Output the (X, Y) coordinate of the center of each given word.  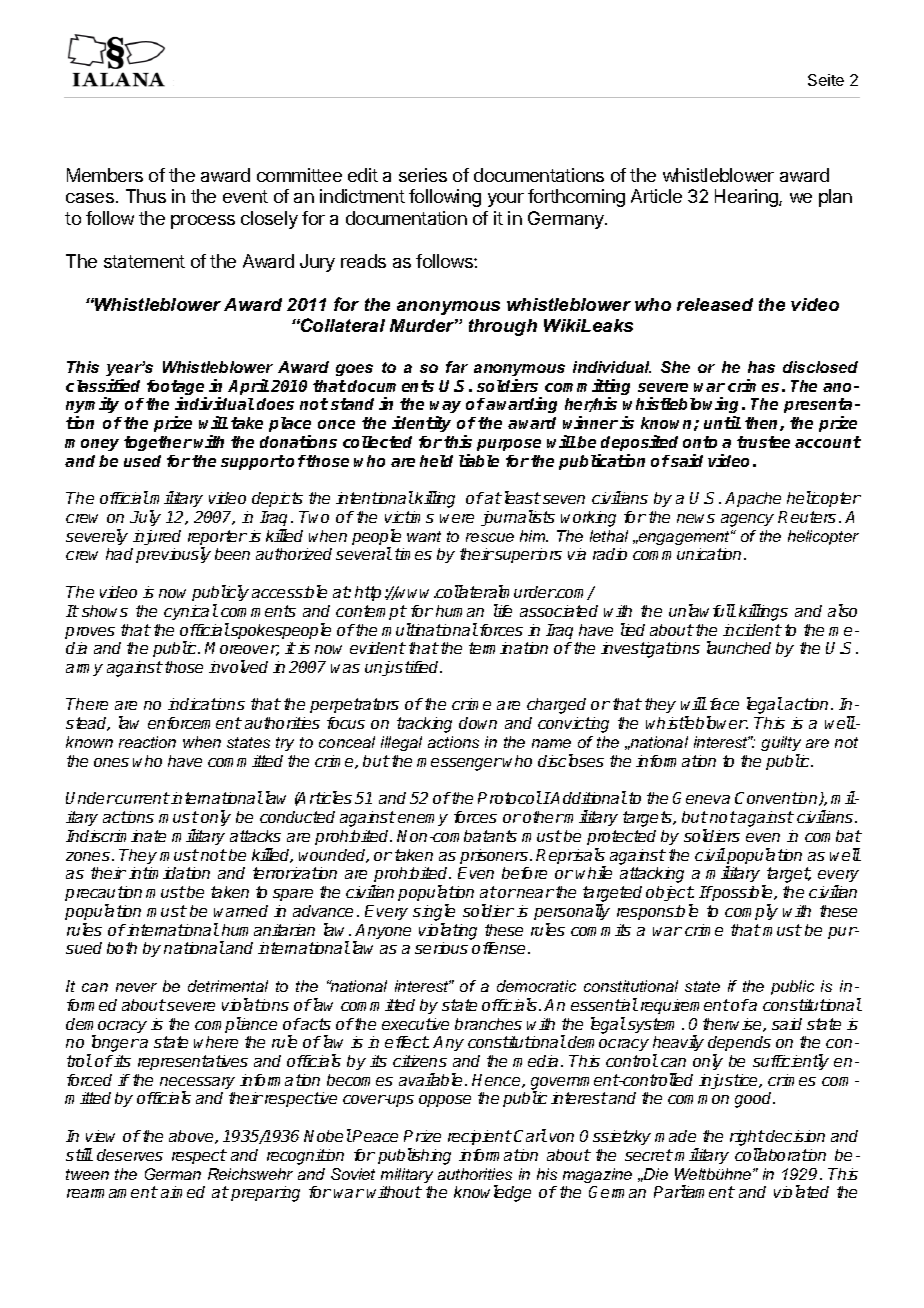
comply (751, 912)
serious (441, 948)
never (136, 987)
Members (105, 175)
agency (747, 520)
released (715, 304)
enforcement (195, 723)
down (478, 723)
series (423, 175)
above (192, 1137)
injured (157, 537)
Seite (826, 80)
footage (177, 389)
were (457, 518)
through (503, 327)
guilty (781, 745)
